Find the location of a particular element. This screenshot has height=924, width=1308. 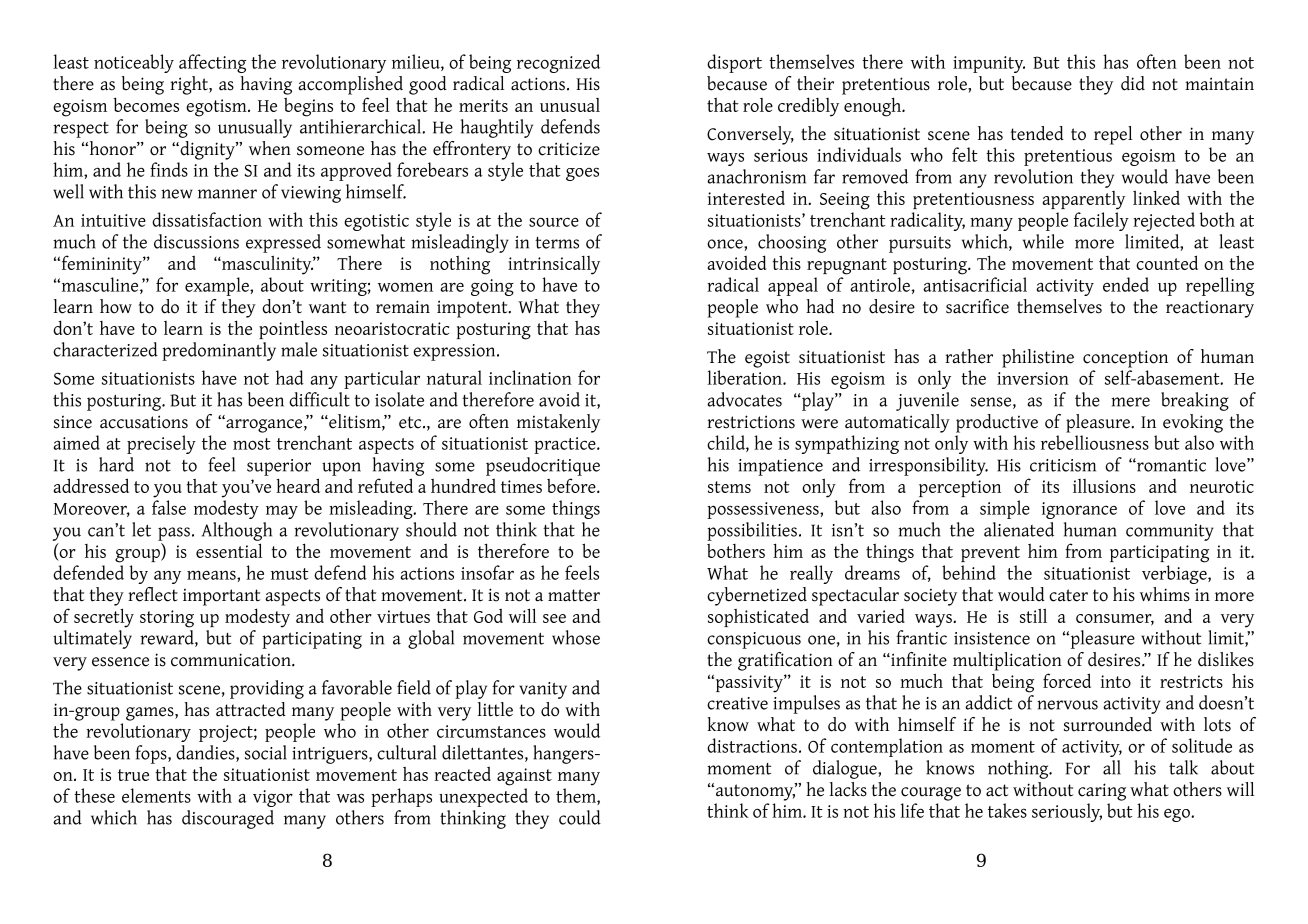

recognized is located at coordinates (558, 63).
